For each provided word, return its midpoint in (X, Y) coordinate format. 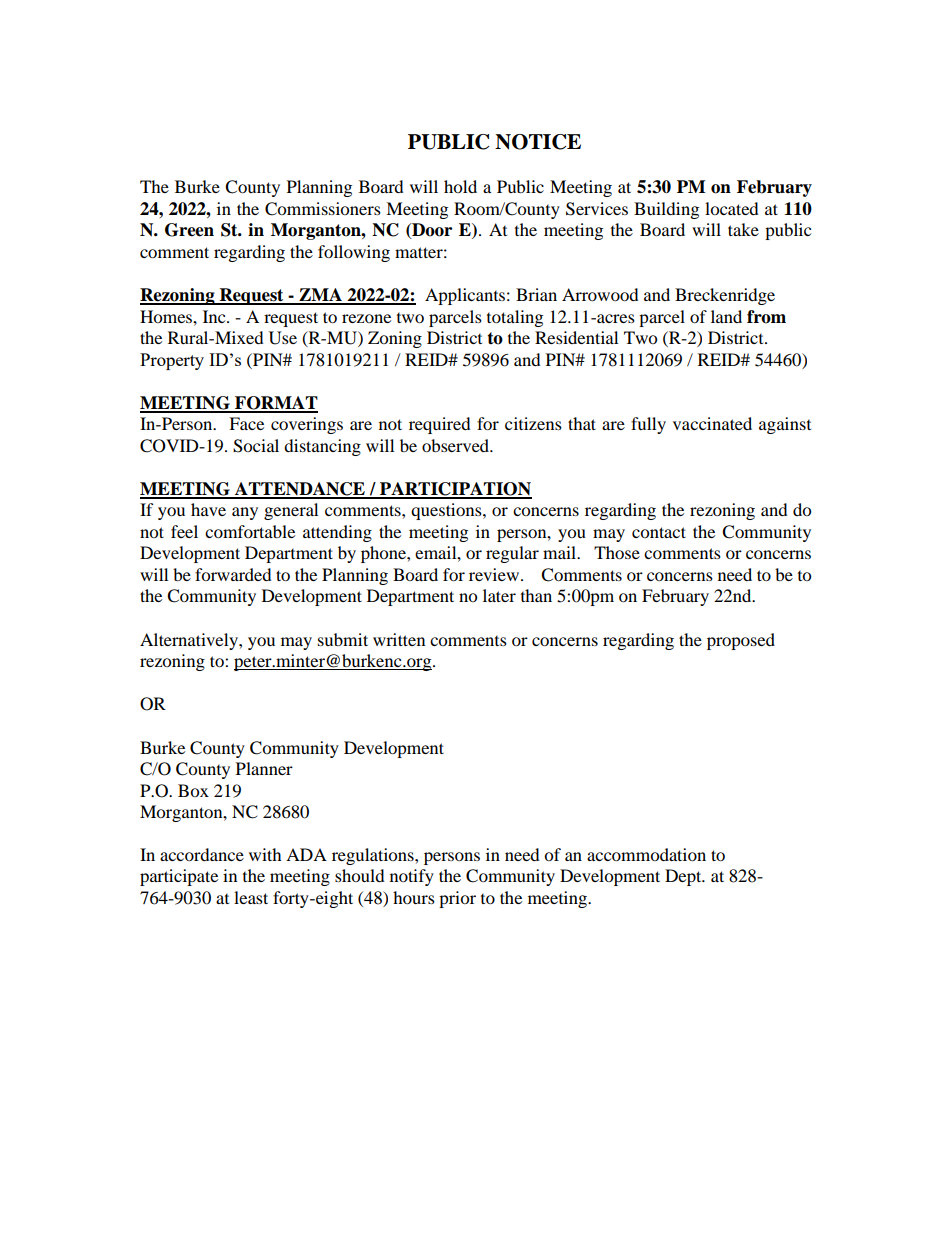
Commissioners (323, 209)
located (732, 208)
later (499, 595)
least (251, 897)
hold (460, 186)
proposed (741, 641)
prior (457, 899)
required (440, 425)
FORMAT (275, 404)
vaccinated (712, 423)
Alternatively (190, 641)
